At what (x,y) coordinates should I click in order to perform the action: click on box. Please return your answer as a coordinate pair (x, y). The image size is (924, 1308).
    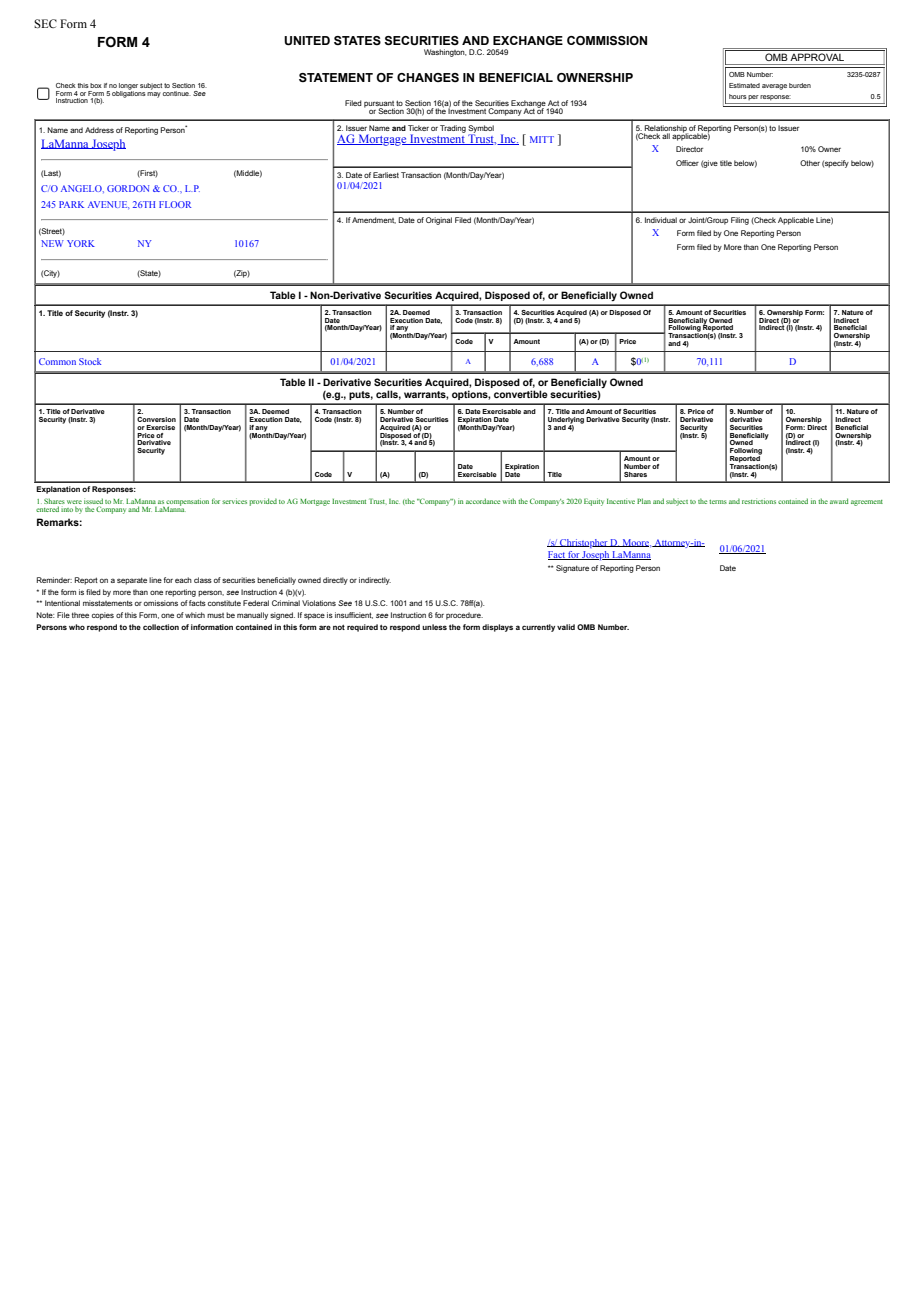
    Looking at the image, I should click on (96, 85).
